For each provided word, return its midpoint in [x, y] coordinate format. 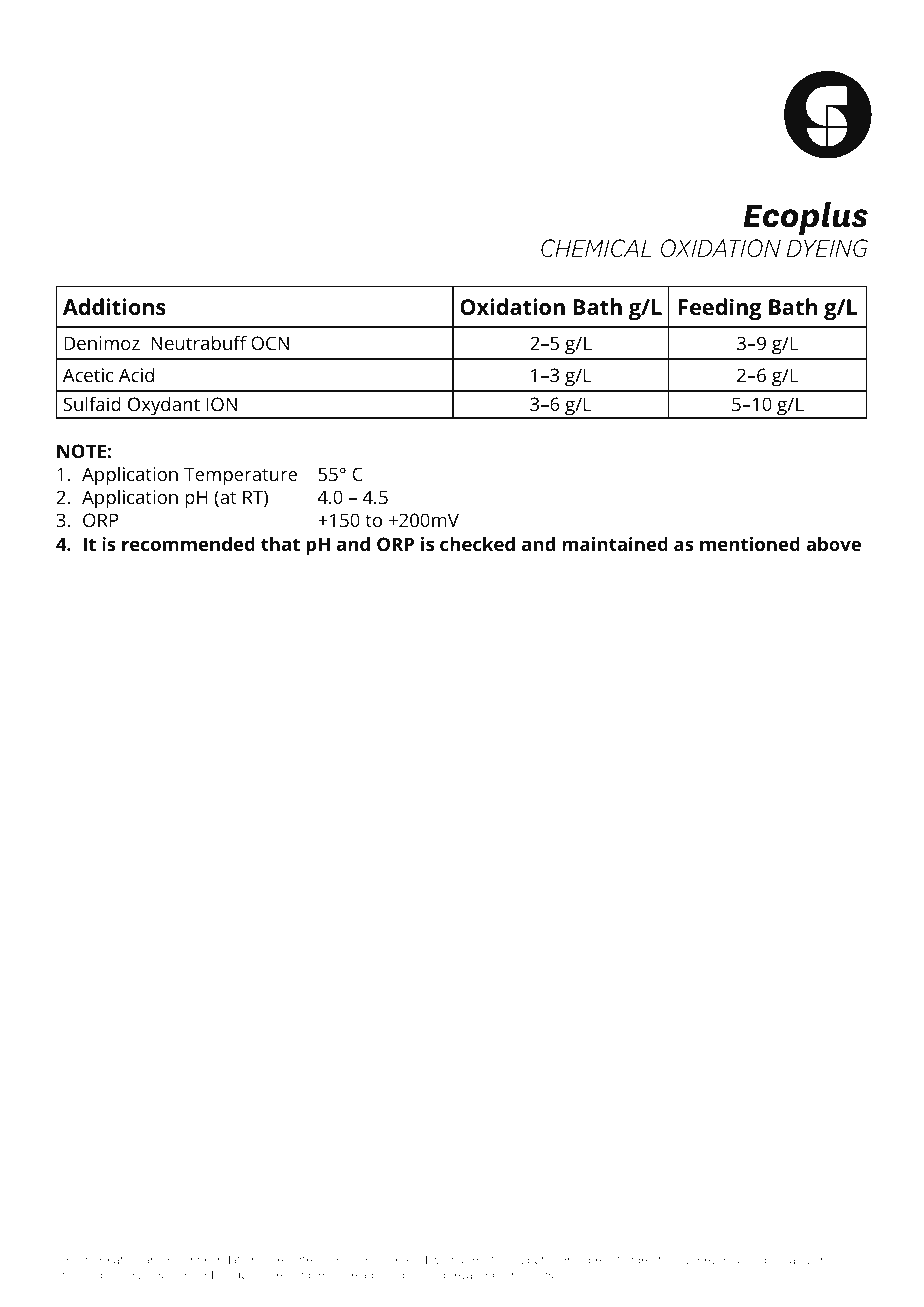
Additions [114, 307]
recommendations [215, 1259]
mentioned [750, 544]
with [442, 1259]
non [177, 1275]
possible [759, 1260]
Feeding [720, 309]
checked [477, 544]
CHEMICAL [596, 248]
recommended [188, 544]
